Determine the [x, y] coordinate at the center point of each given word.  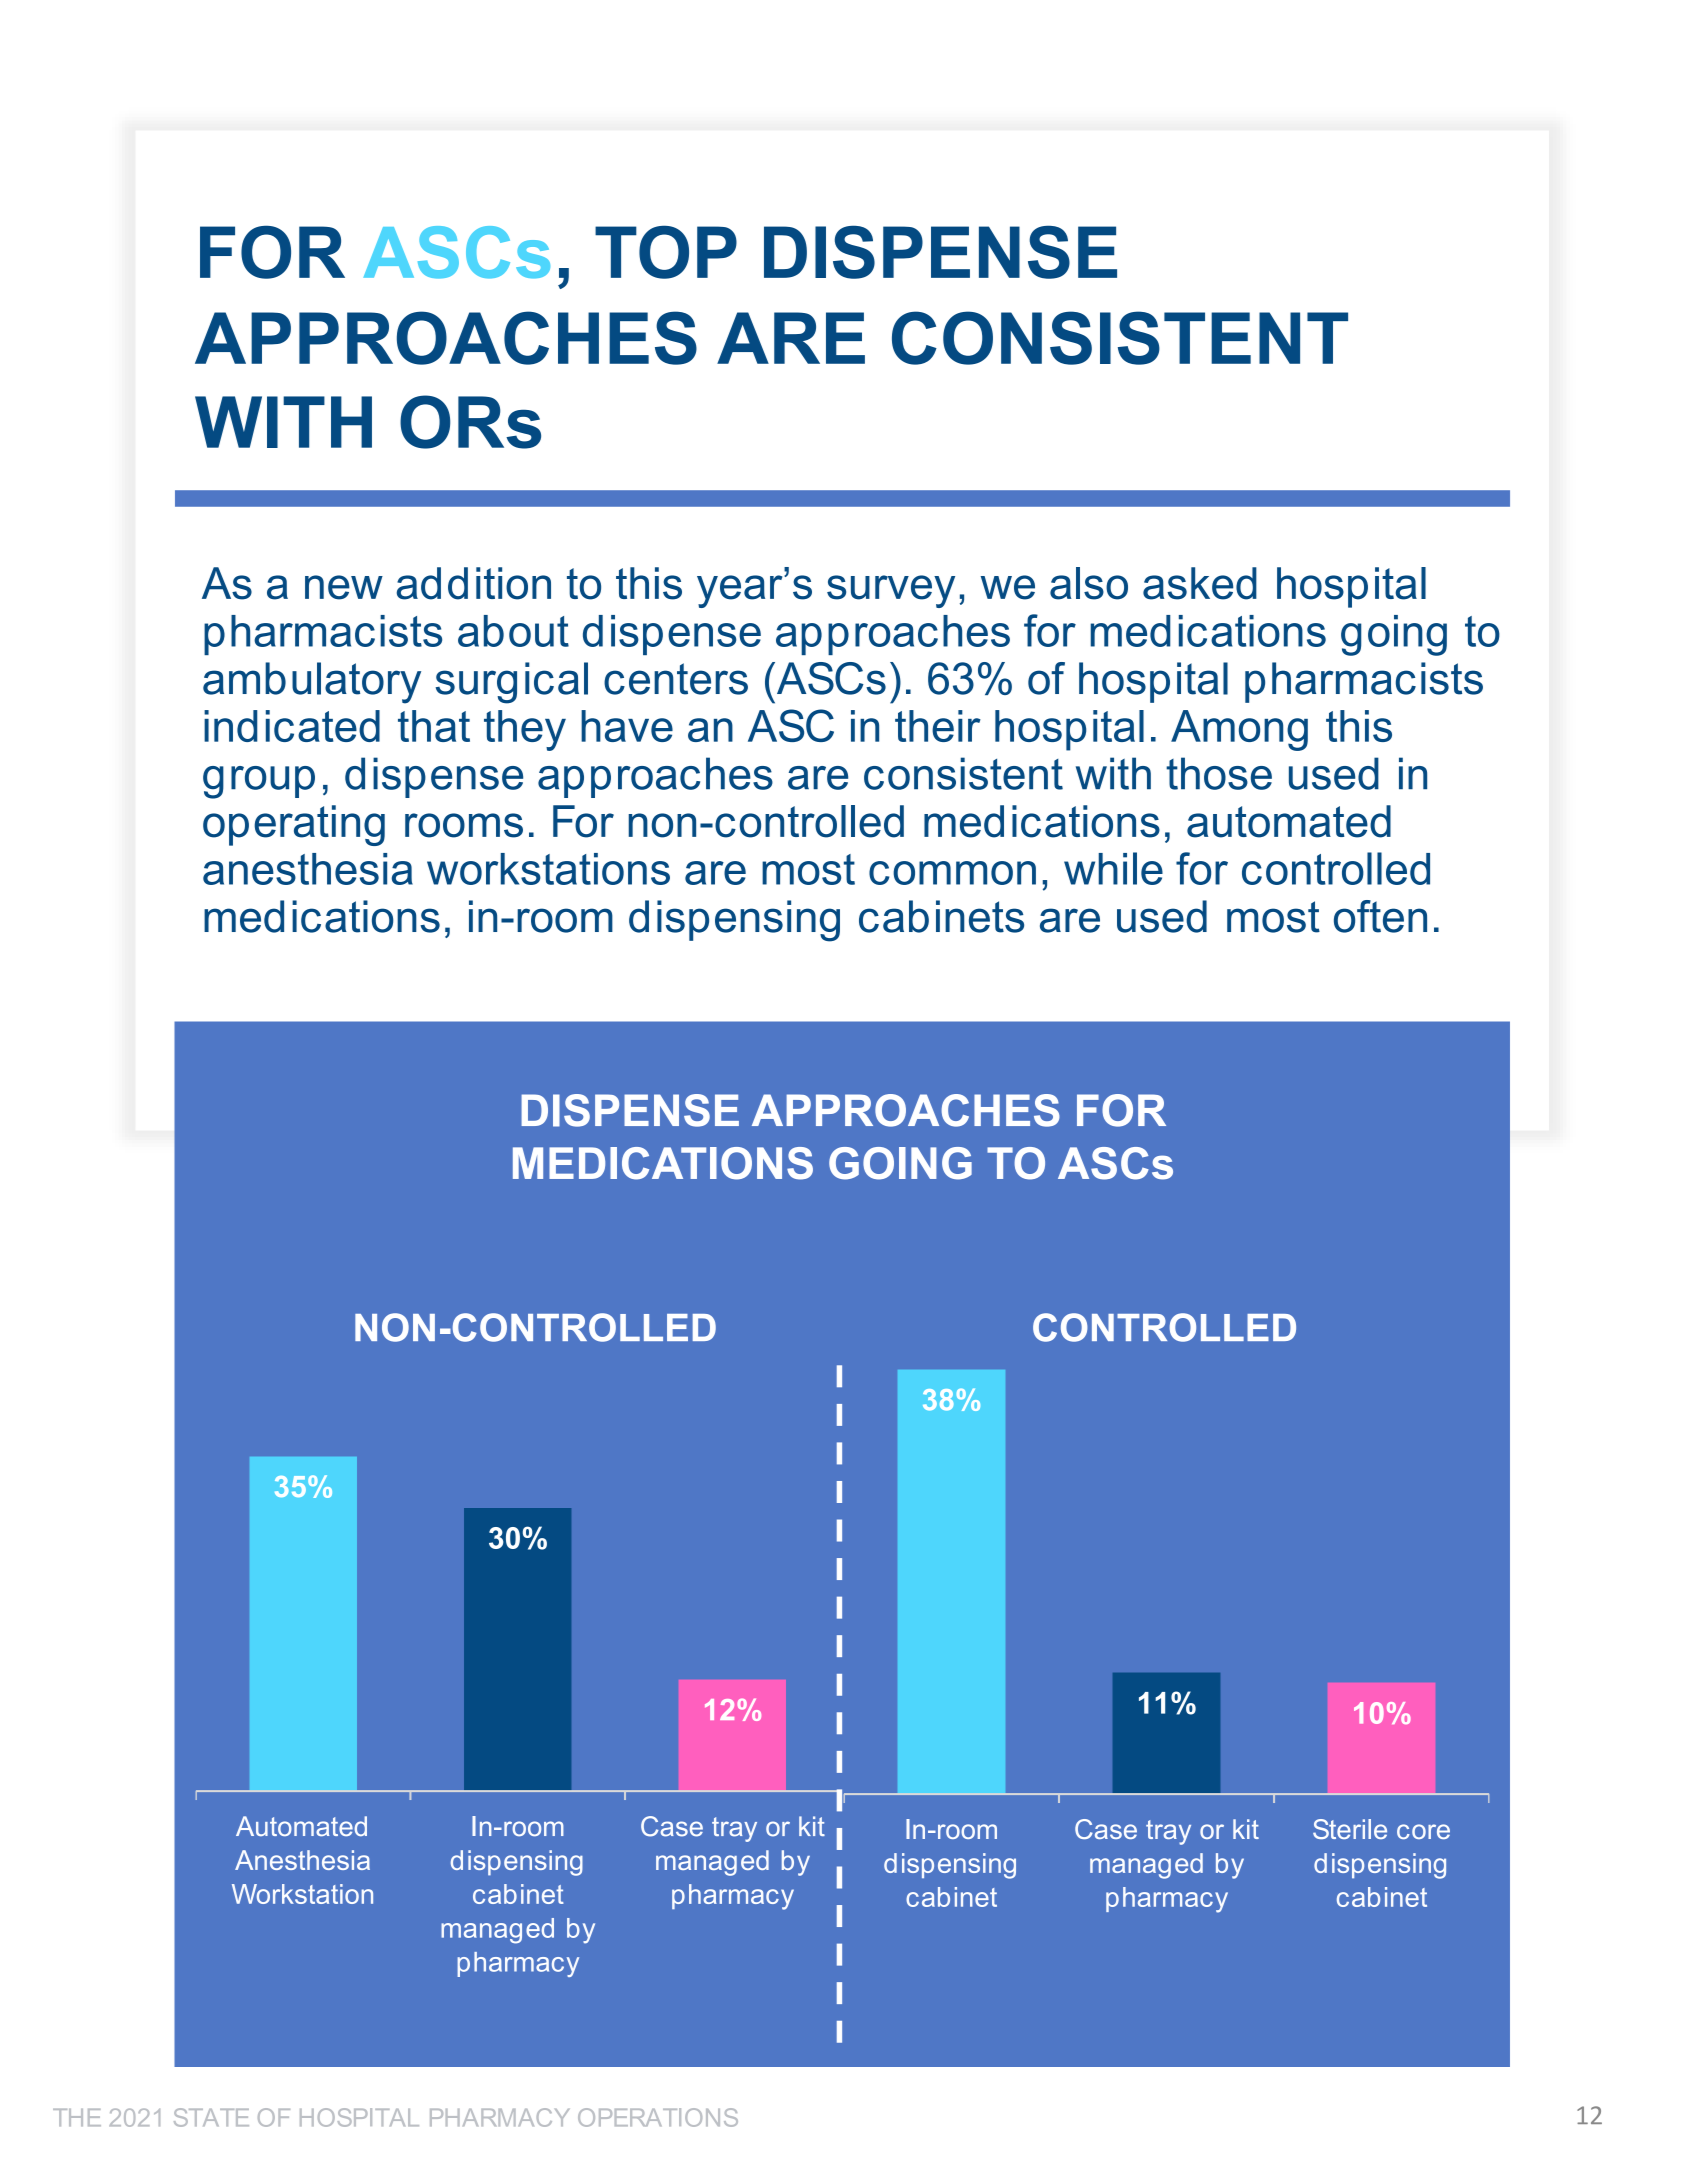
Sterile [1350, 1829]
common [952, 873]
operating [294, 825]
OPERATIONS [658, 2117]
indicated [292, 726]
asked [1200, 583]
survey [891, 591]
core [1423, 1831]
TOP [666, 252]
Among [1239, 730]
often [1380, 916]
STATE [211, 2117]
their [938, 726]
